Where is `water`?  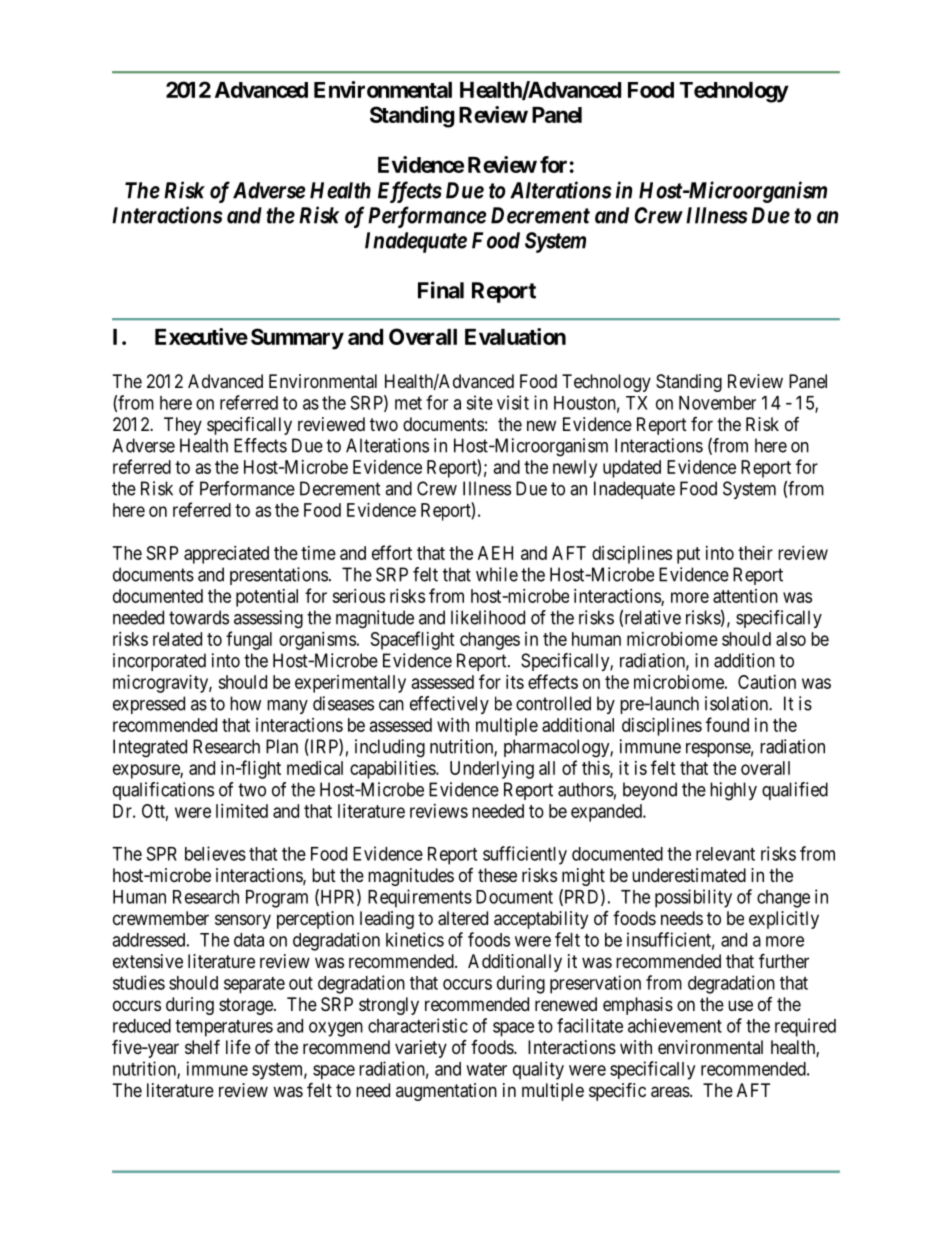
water is located at coordinates (486, 1069).
